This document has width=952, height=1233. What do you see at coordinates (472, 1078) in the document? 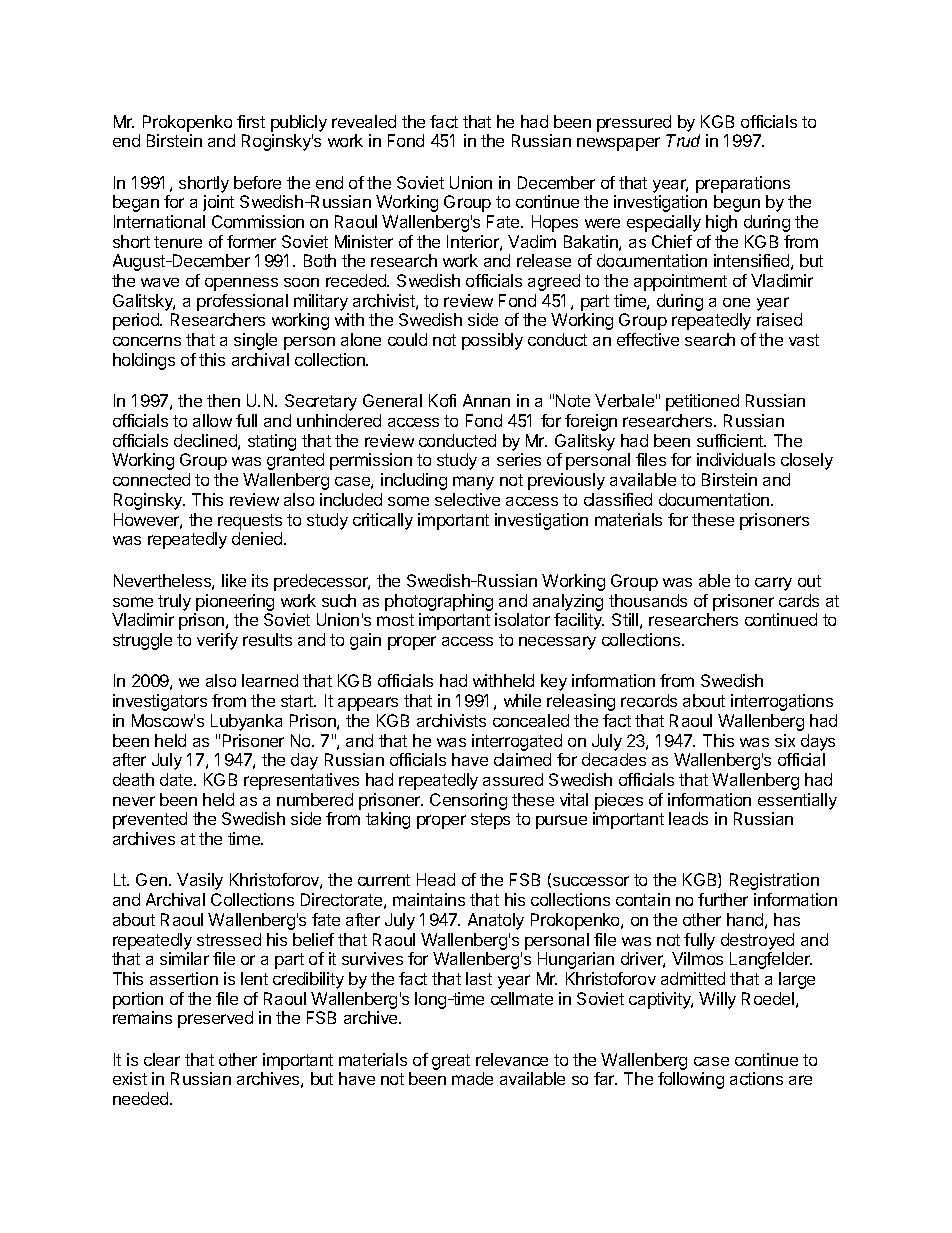
I see `made` at bounding box center [472, 1078].
